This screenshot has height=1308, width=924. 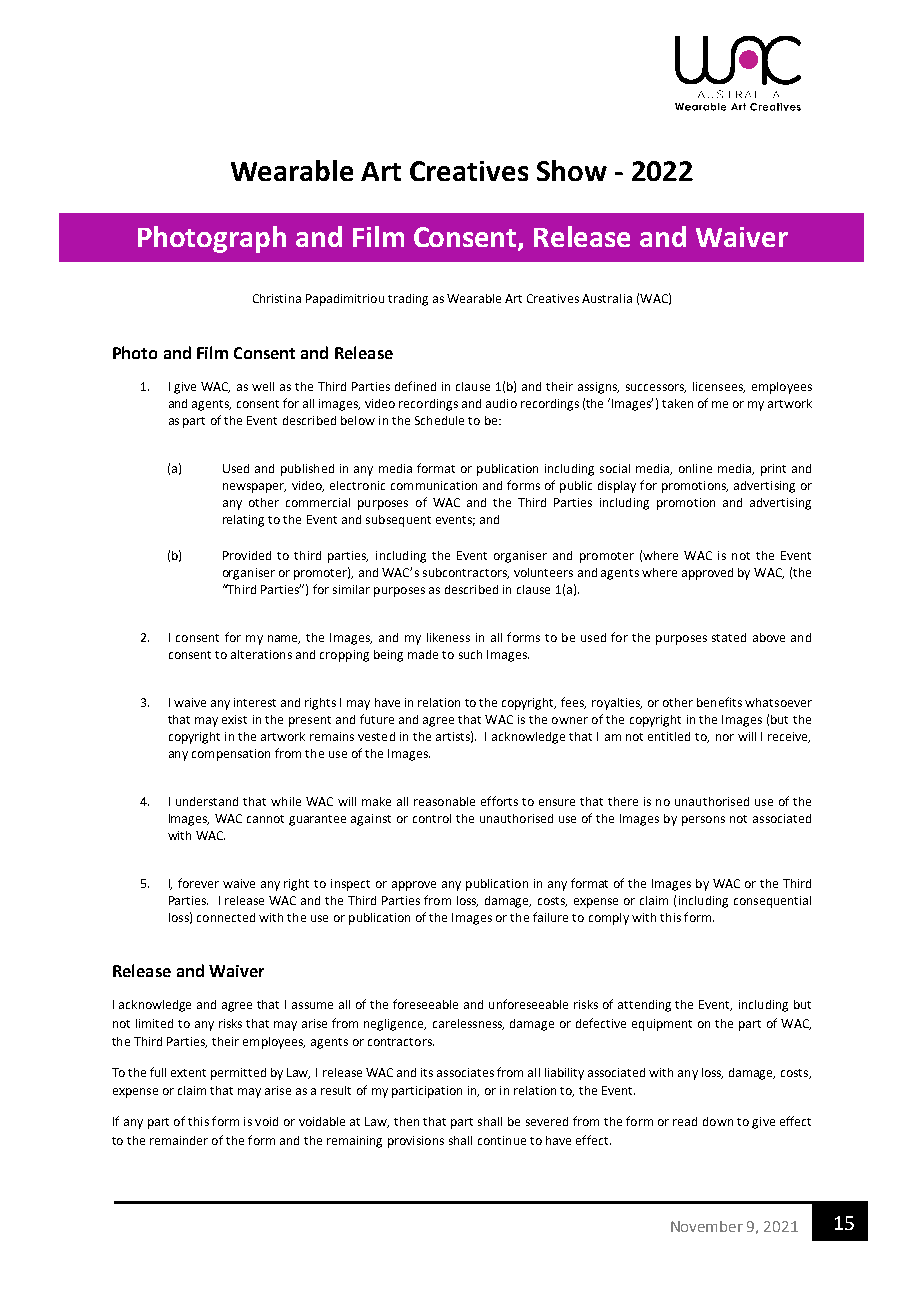 What do you see at coordinates (470, 654) in the screenshot?
I see `such` at bounding box center [470, 654].
